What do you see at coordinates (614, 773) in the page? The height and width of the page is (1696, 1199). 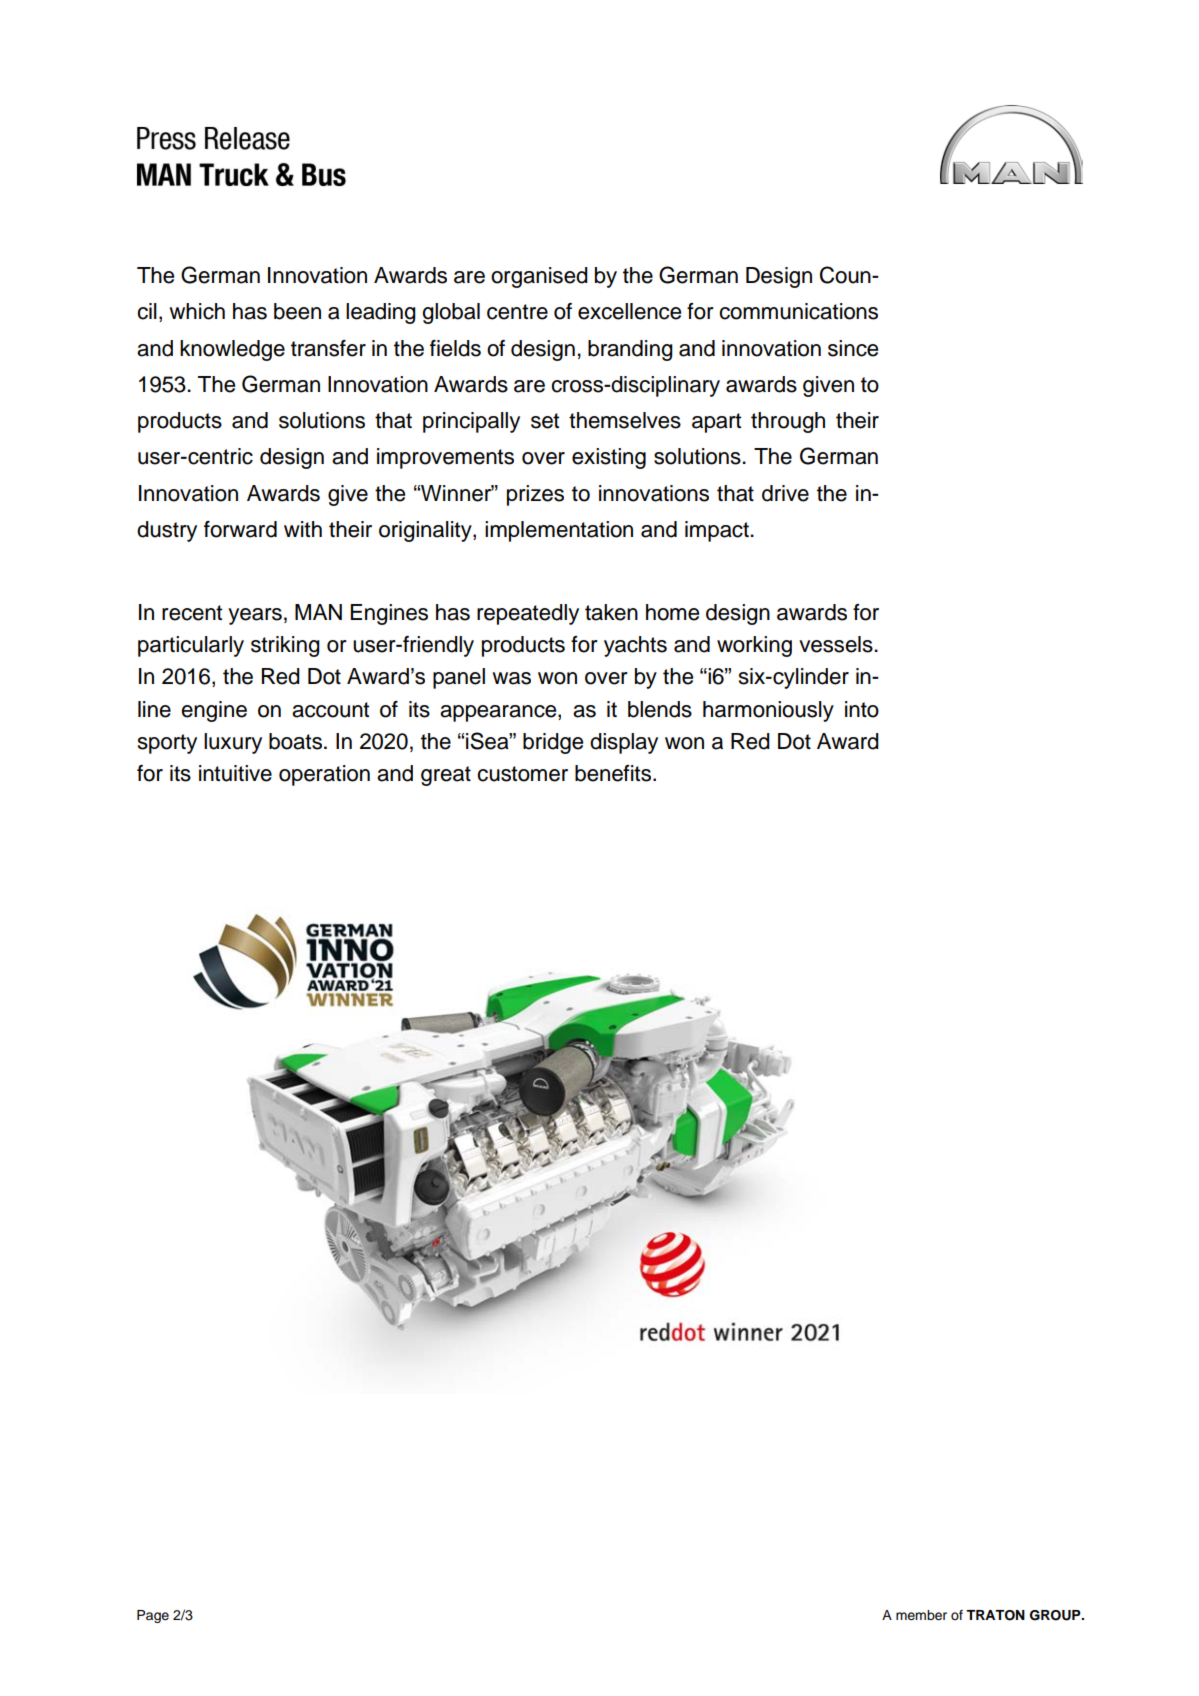 I see `benefits` at bounding box center [614, 773].
